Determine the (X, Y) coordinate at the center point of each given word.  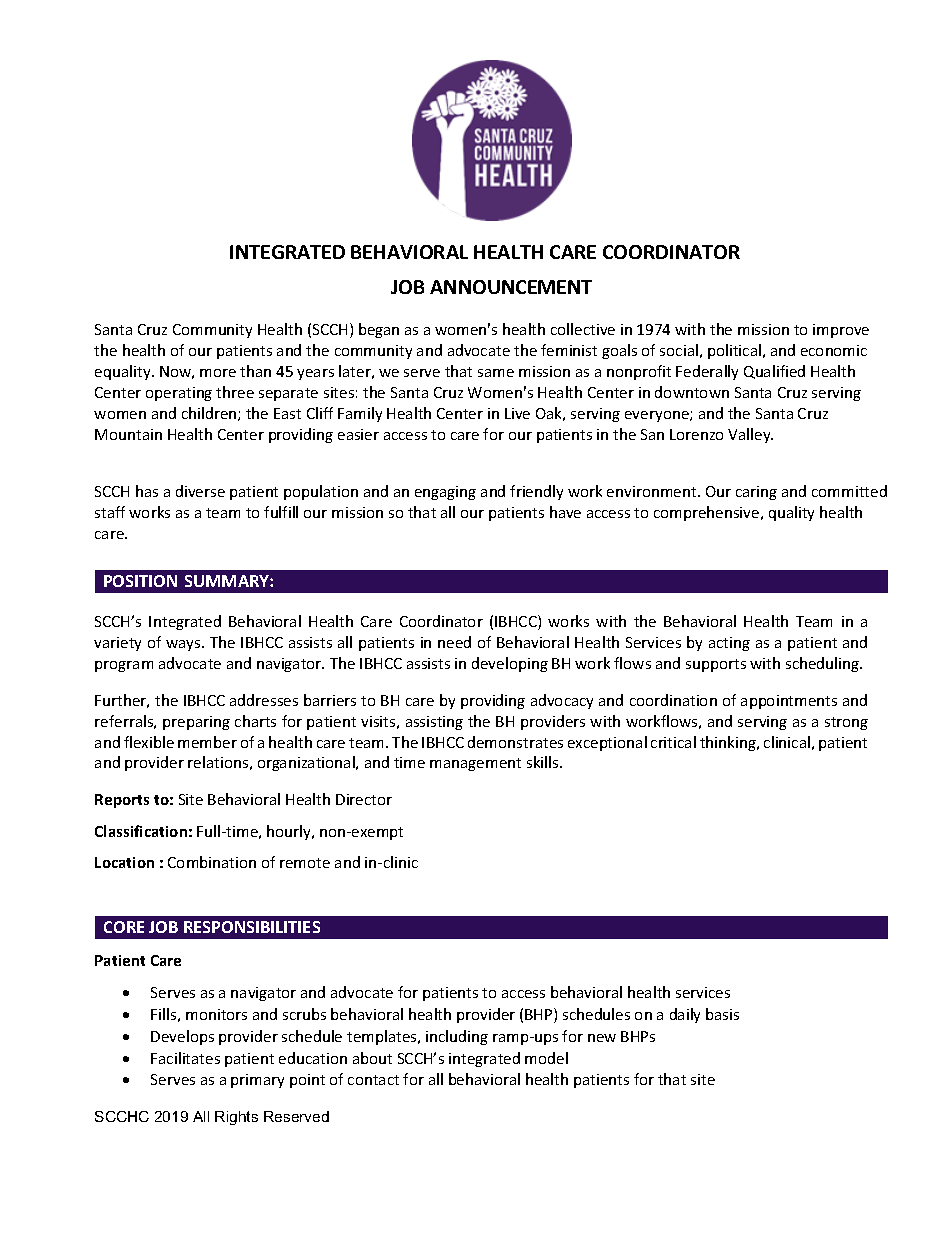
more (218, 373)
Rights (236, 1118)
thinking (729, 743)
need (454, 642)
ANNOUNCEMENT (511, 287)
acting (729, 644)
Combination (212, 862)
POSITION (140, 581)
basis (722, 1014)
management (475, 764)
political (734, 351)
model (546, 1058)
